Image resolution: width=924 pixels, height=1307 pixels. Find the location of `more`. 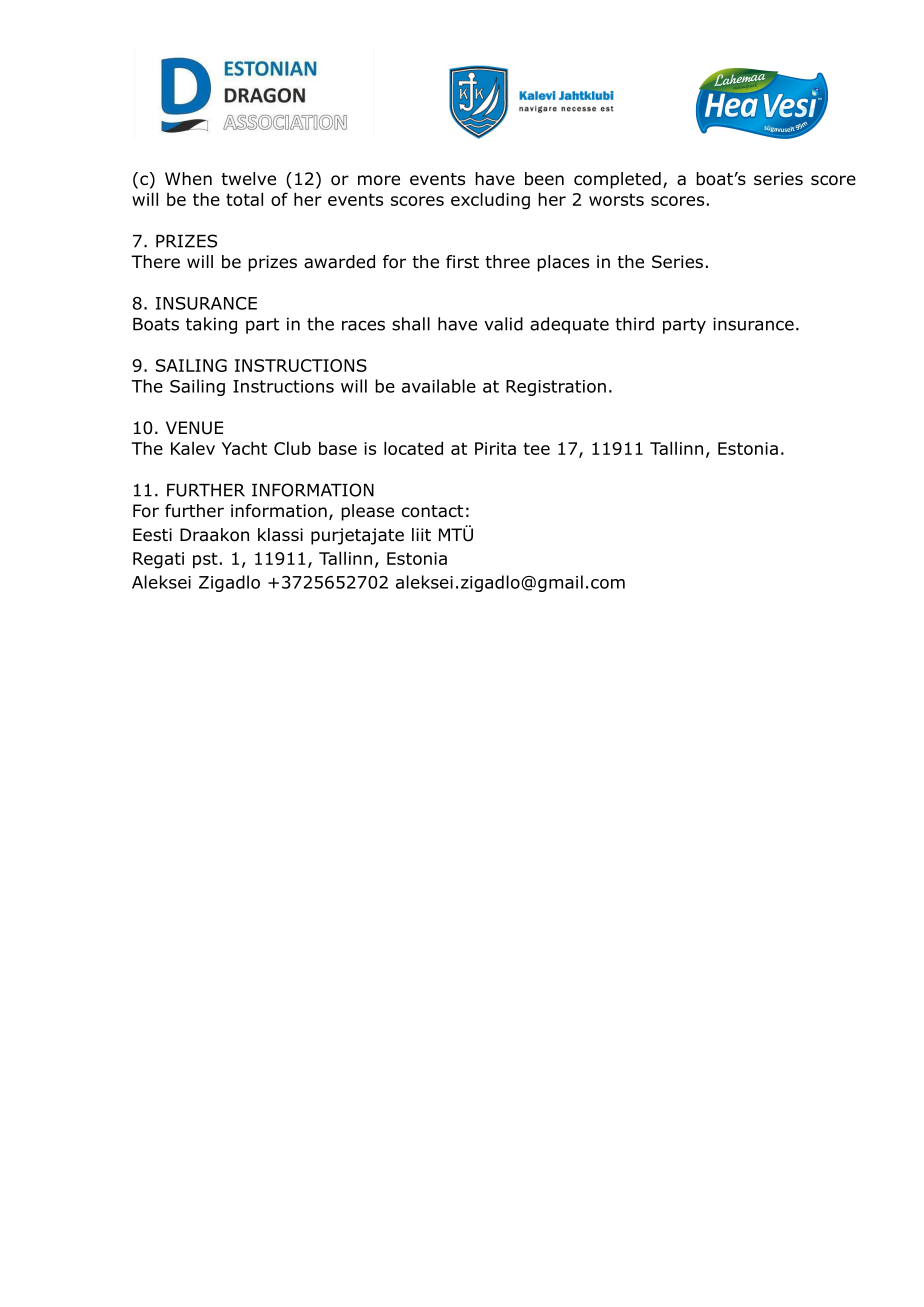

more is located at coordinates (379, 180).
